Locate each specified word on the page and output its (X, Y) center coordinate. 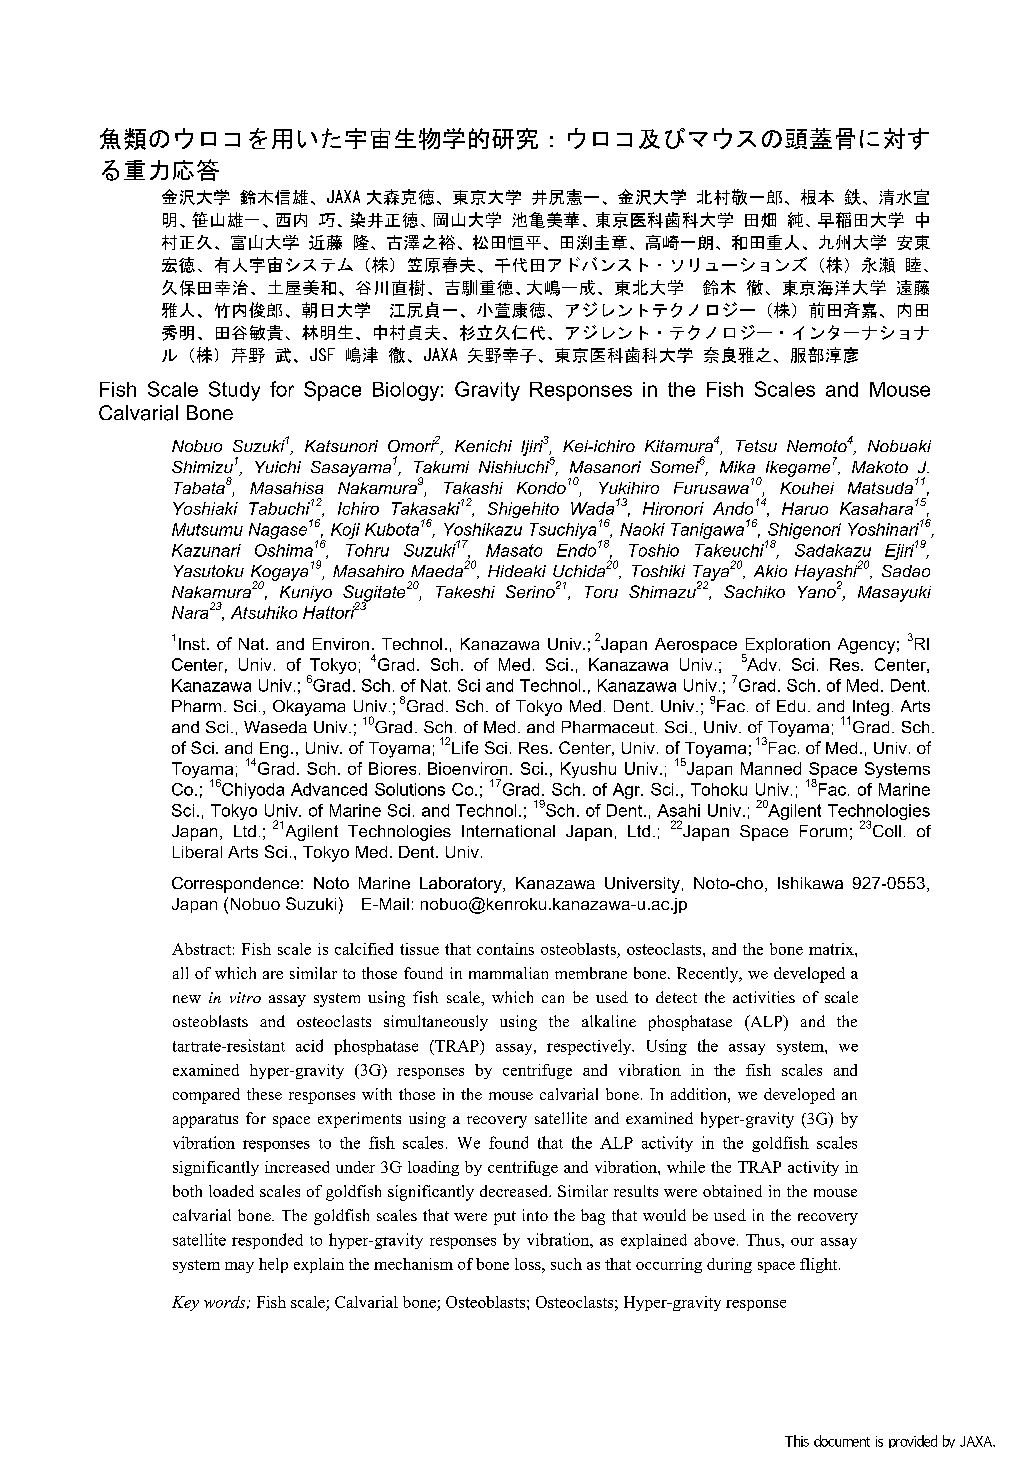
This (797, 1441)
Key (185, 1303)
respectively (590, 1047)
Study (234, 391)
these (264, 1094)
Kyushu (588, 770)
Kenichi (483, 446)
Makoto (880, 467)
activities (764, 997)
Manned (771, 768)
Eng (274, 750)
